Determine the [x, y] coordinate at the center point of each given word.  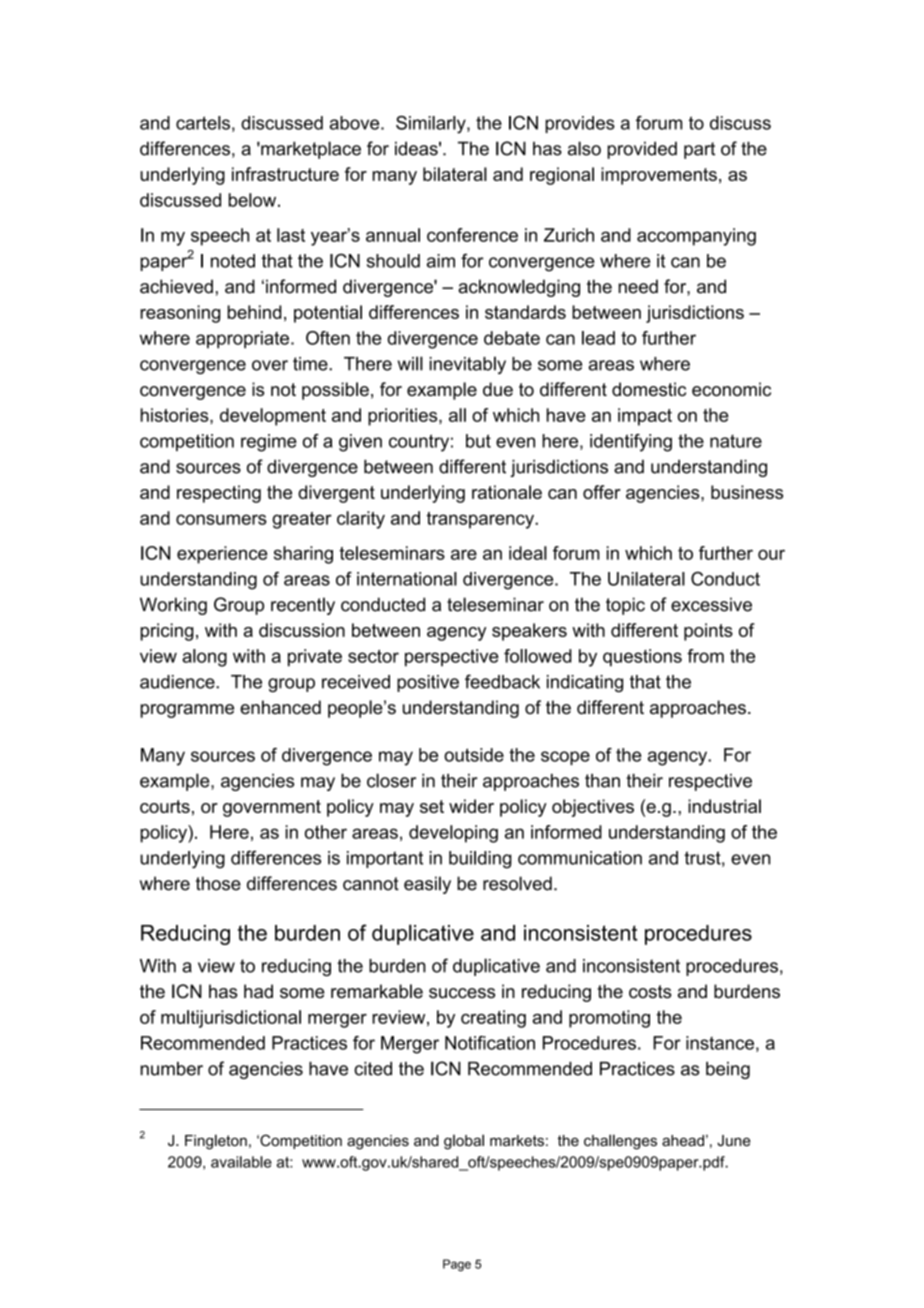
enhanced [280, 707]
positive [428, 683]
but [478, 441]
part [699, 150]
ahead [683, 1140]
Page [457, 1265]
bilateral [455, 174]
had [258, 991]
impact [645, 417]
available [241, 1162]
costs [650, 992]
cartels [203, 123]
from [705, 656]
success [462, 993]
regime [269, 443]
